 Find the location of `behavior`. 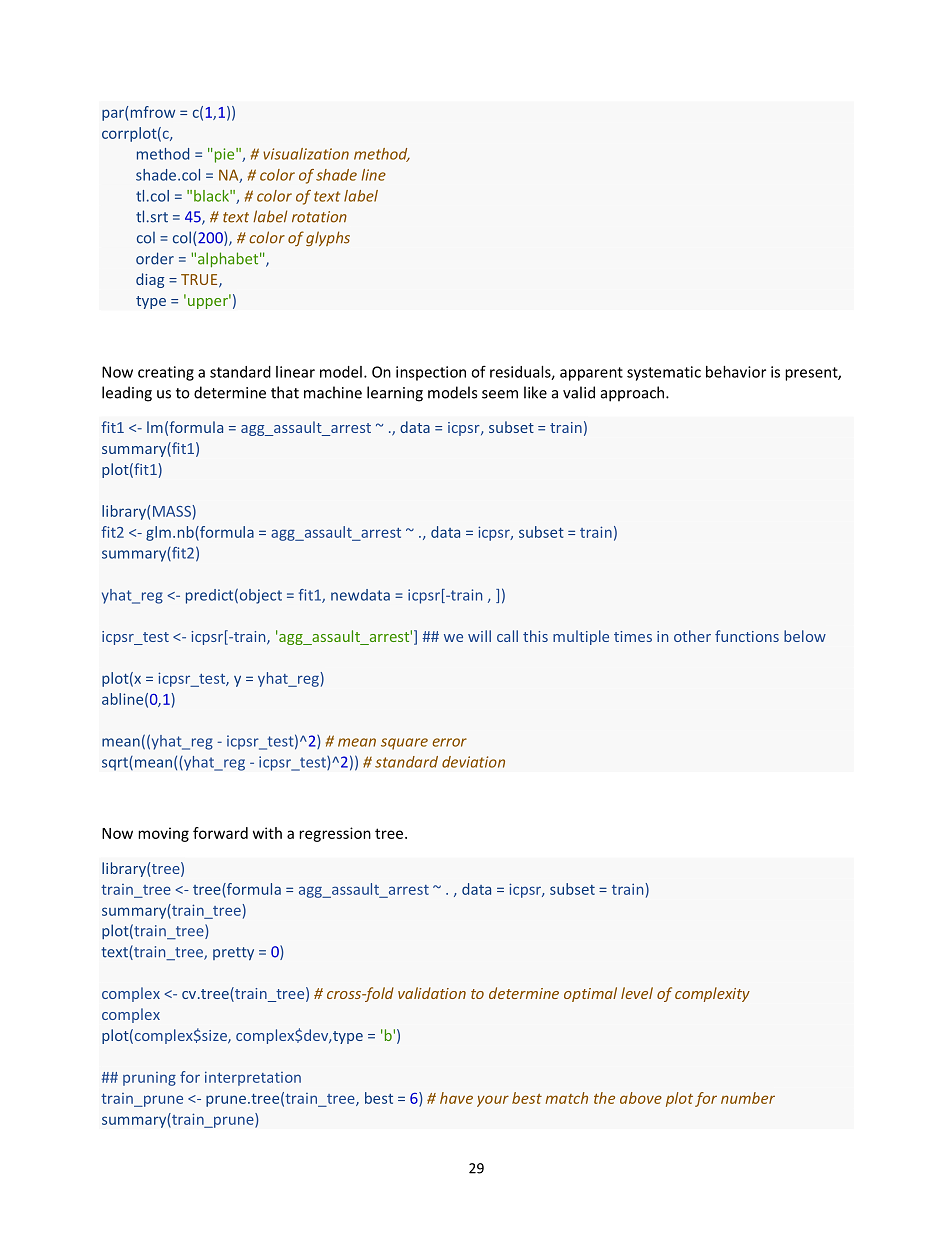

behavior is located at coordinates (736, 372).
